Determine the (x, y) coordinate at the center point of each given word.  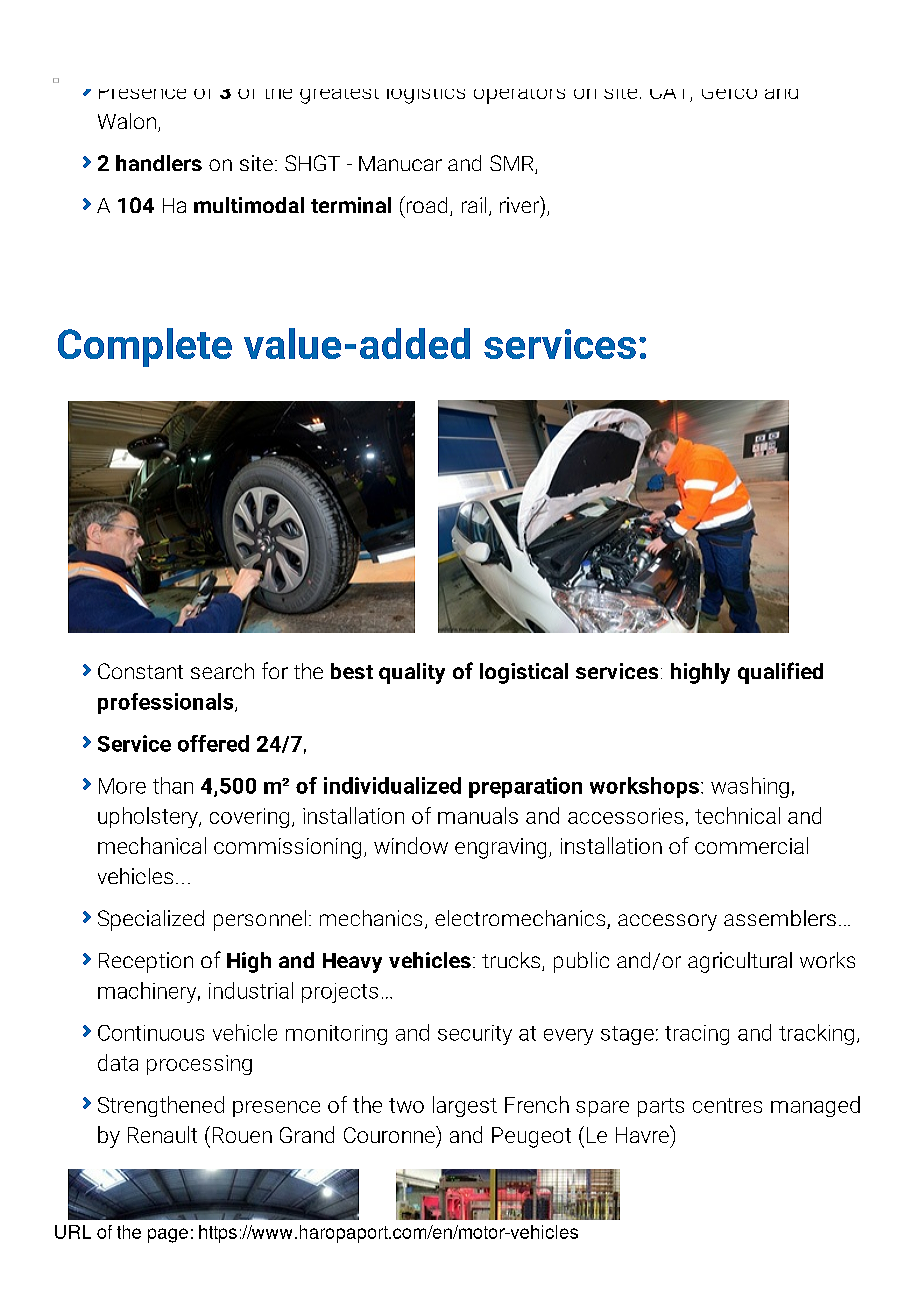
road (427, 205)
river (521, 206)
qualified (780, 673)
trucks (511, 960)
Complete (145, 347)
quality (412, 673)
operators (519, 96)
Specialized (151, 920)
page (168, 1235)
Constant (140, 671)
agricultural (740, 962)
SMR (513, 164)
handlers (159, 163)
